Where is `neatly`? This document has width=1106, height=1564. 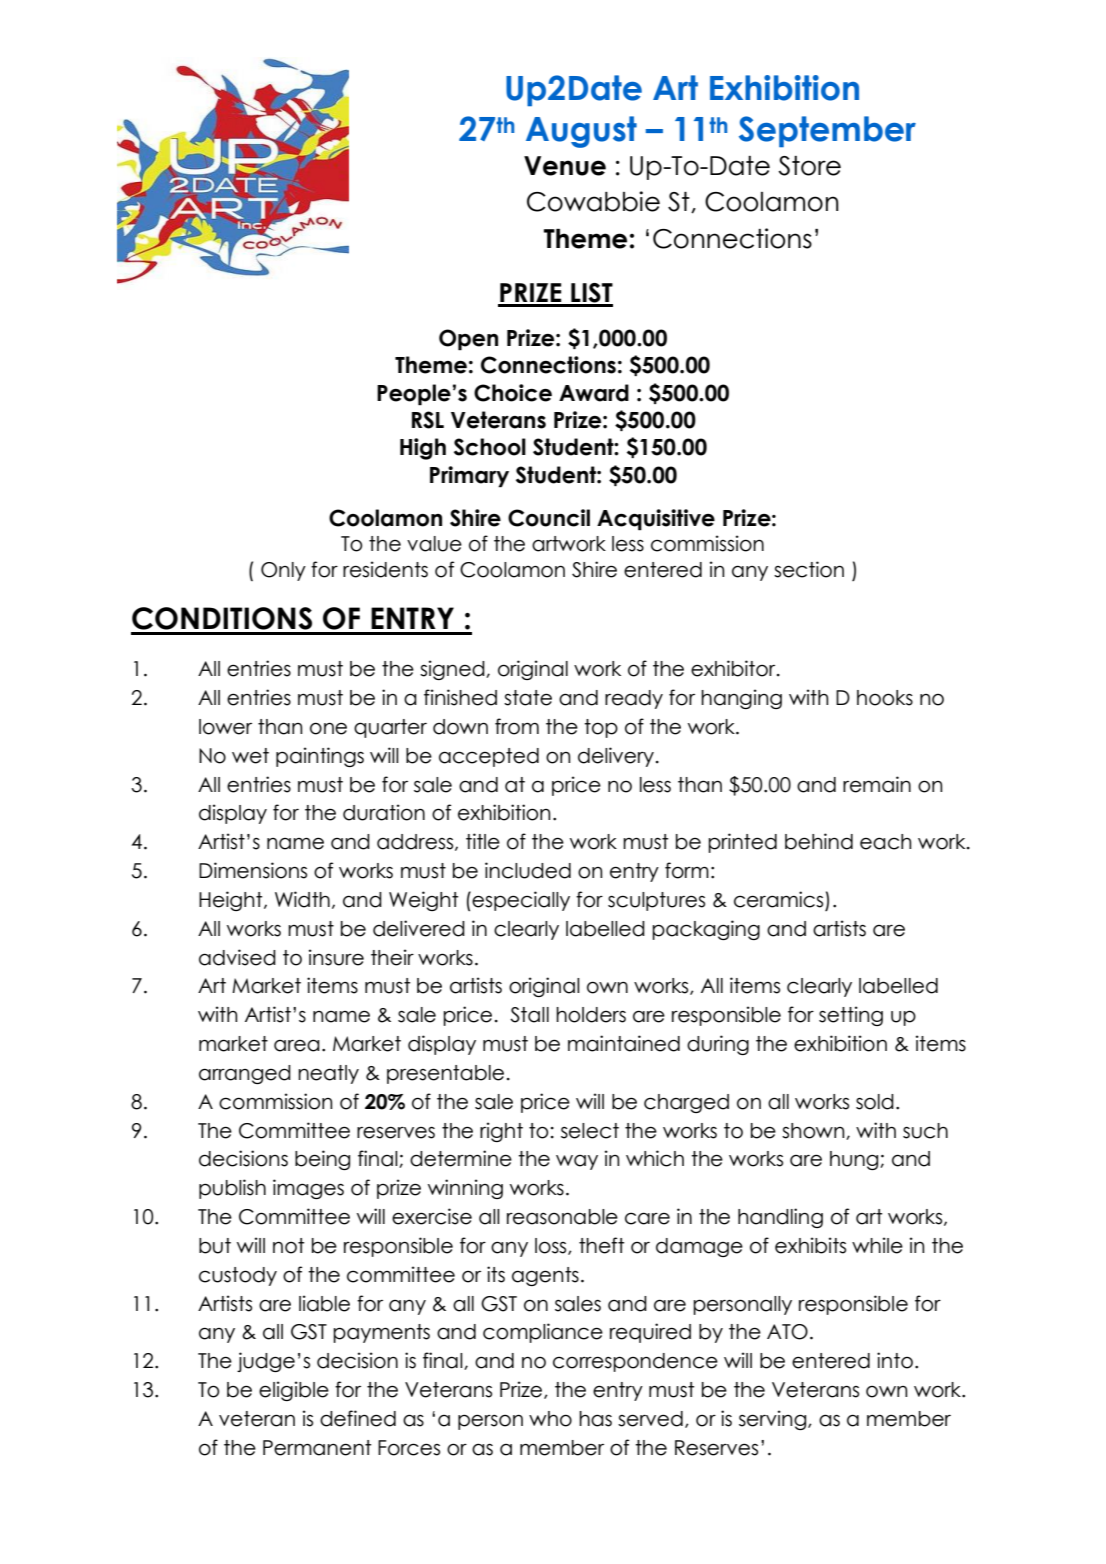 neatly is located at coordinates (328, 1074).
